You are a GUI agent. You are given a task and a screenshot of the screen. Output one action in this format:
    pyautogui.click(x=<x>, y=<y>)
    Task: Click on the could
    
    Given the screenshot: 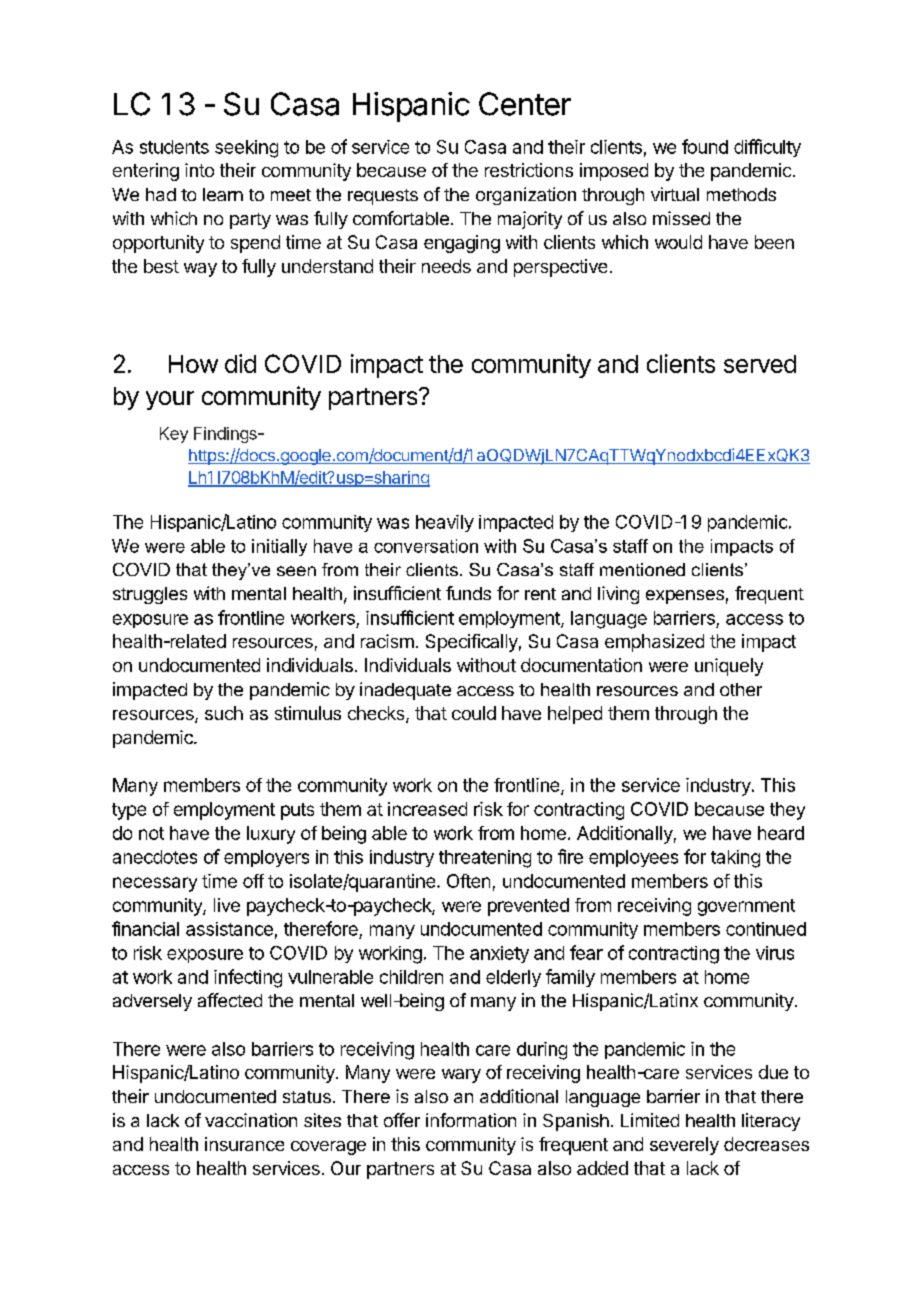 What is the action you would take?
    pyautogui.click(x=474, y=713)
